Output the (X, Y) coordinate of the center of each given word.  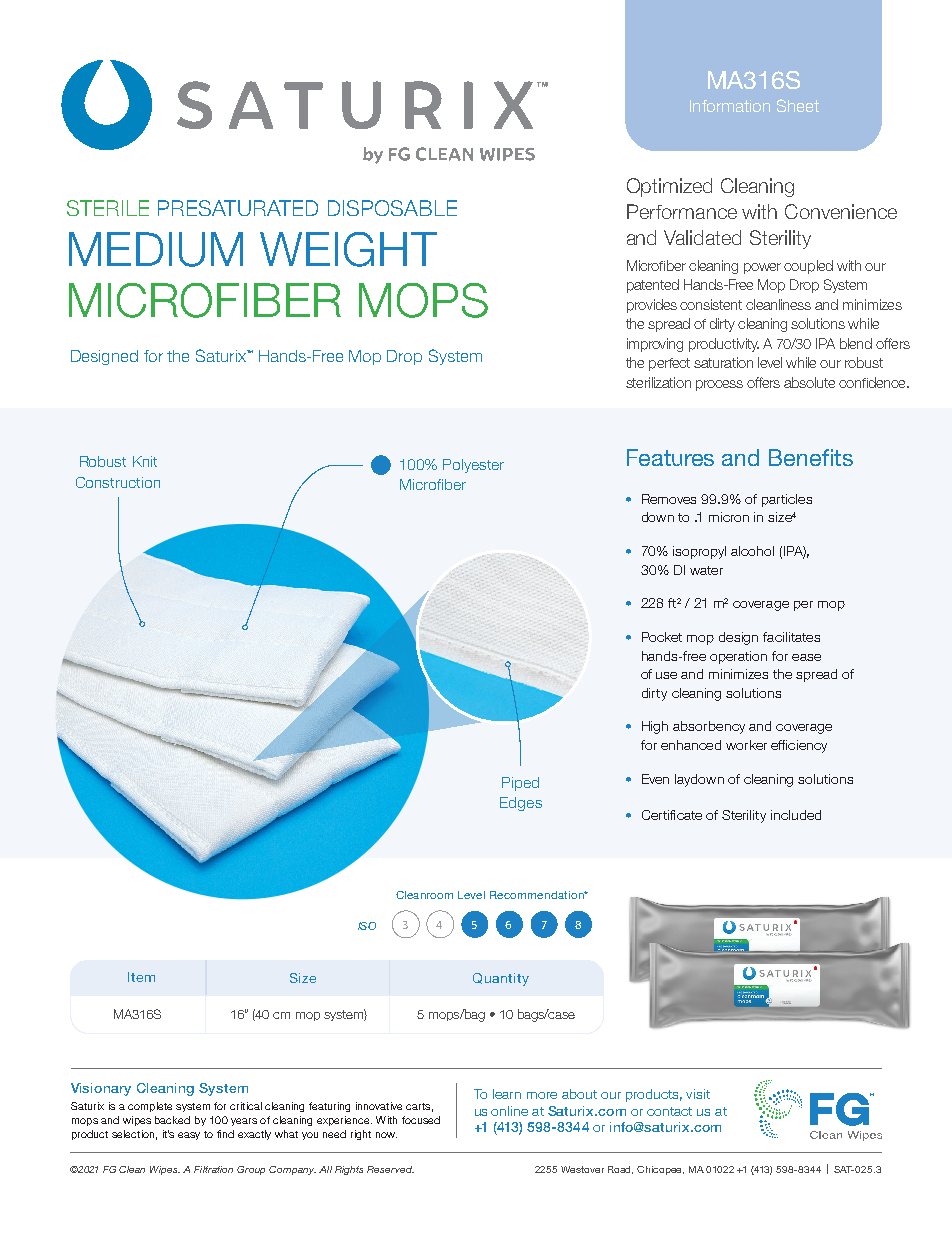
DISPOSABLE (392, 208)
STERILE (108, 208)
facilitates (791, 637)
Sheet (798, 105)
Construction (118, 482)
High (655, 727)
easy (189, 1136)
